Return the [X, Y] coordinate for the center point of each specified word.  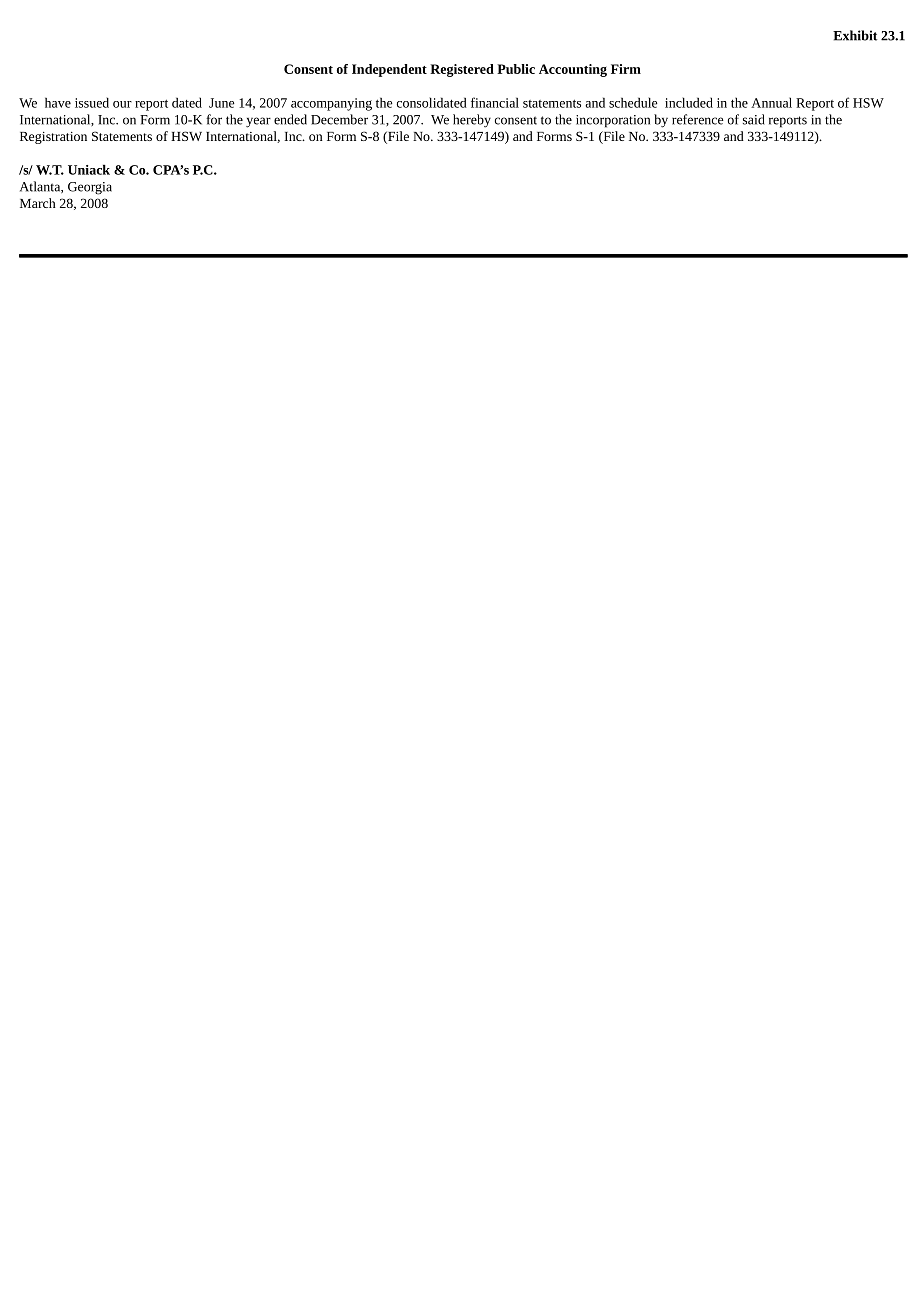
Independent [389, 70]
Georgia [90, 188]
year [258, 122]
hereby [472, 121]
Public [516, 69]
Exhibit [855, 35]
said [754, 119]
